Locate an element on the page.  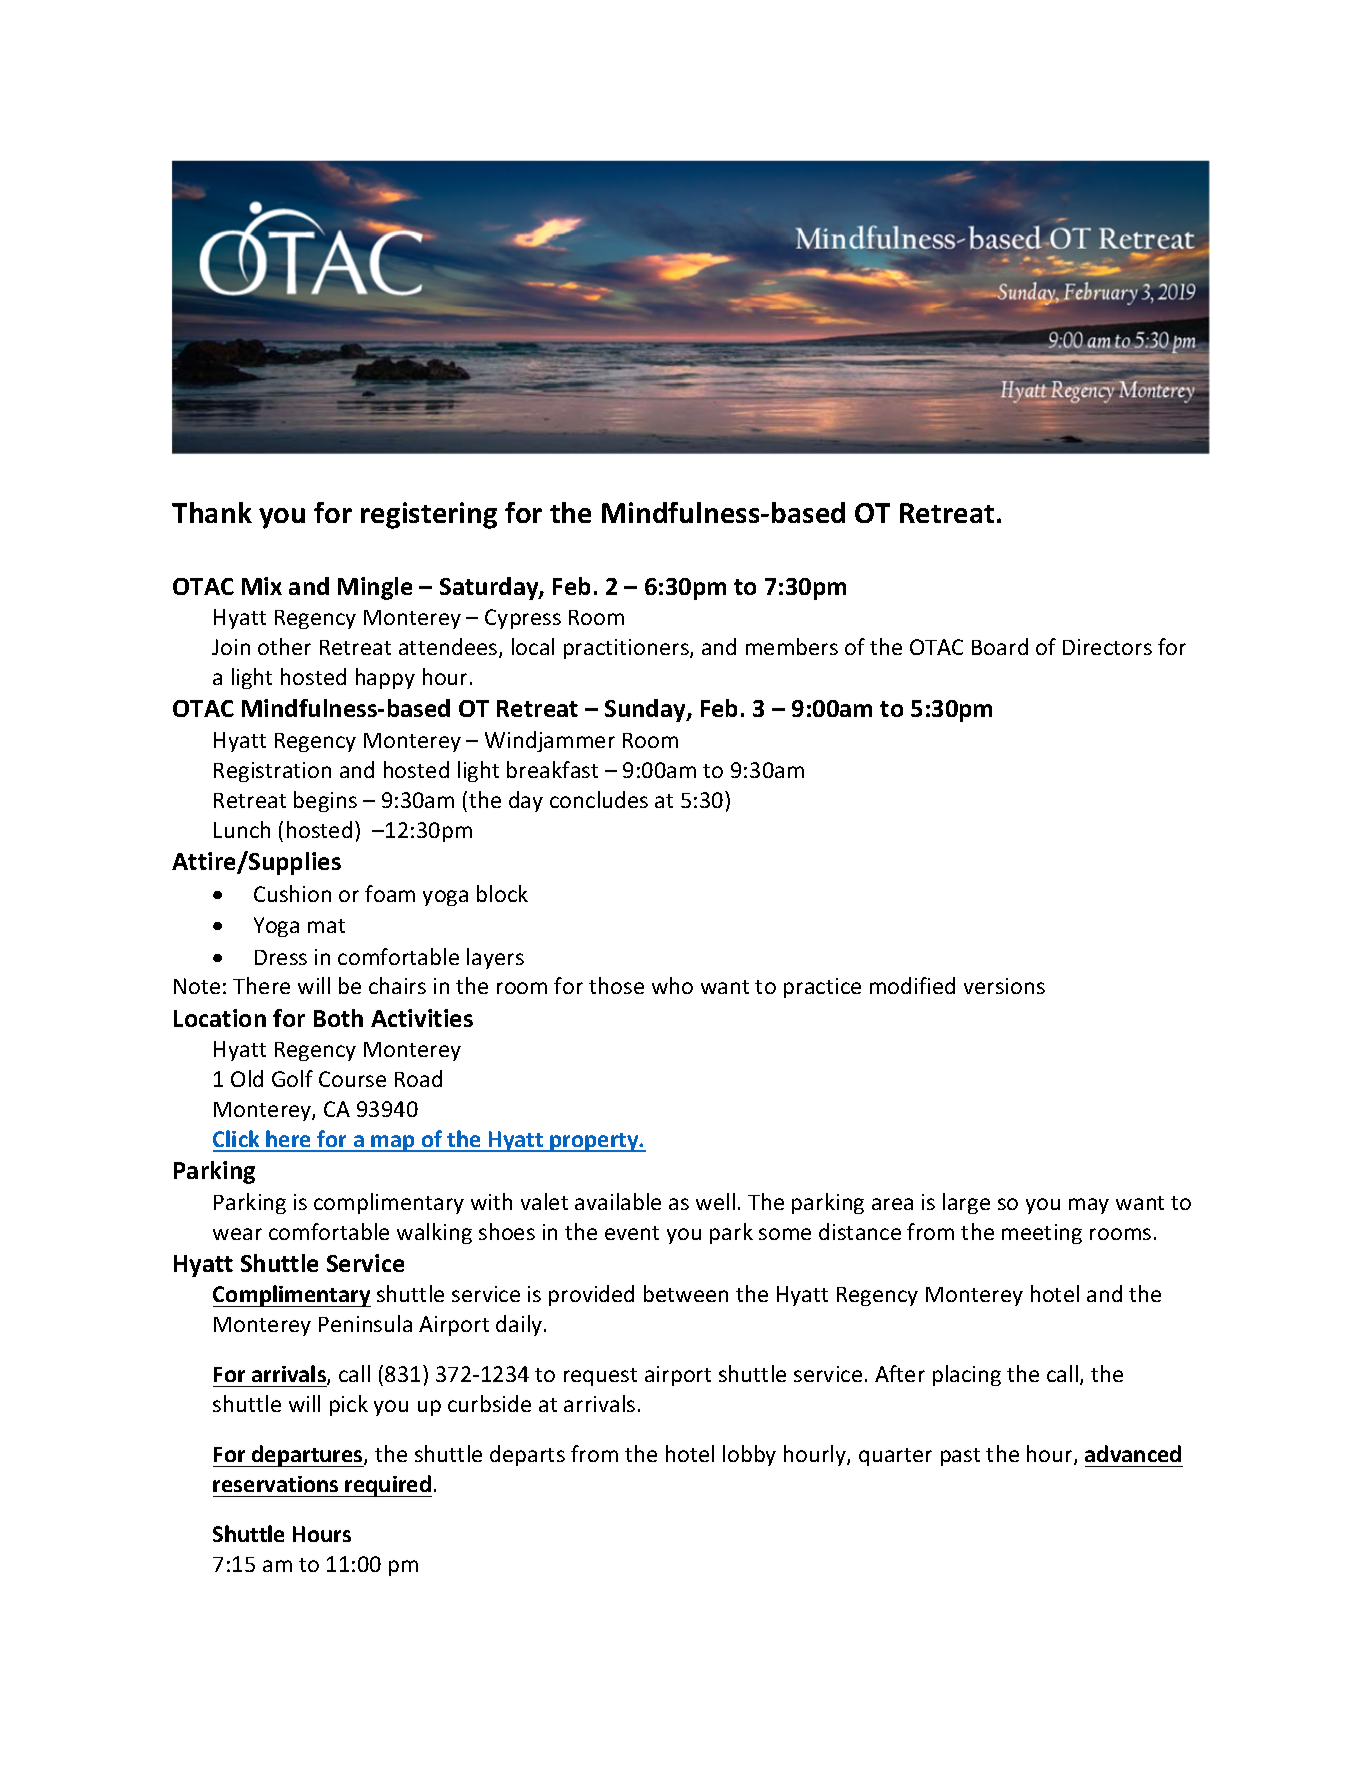
departures is located at coordinates (307, 1456).
